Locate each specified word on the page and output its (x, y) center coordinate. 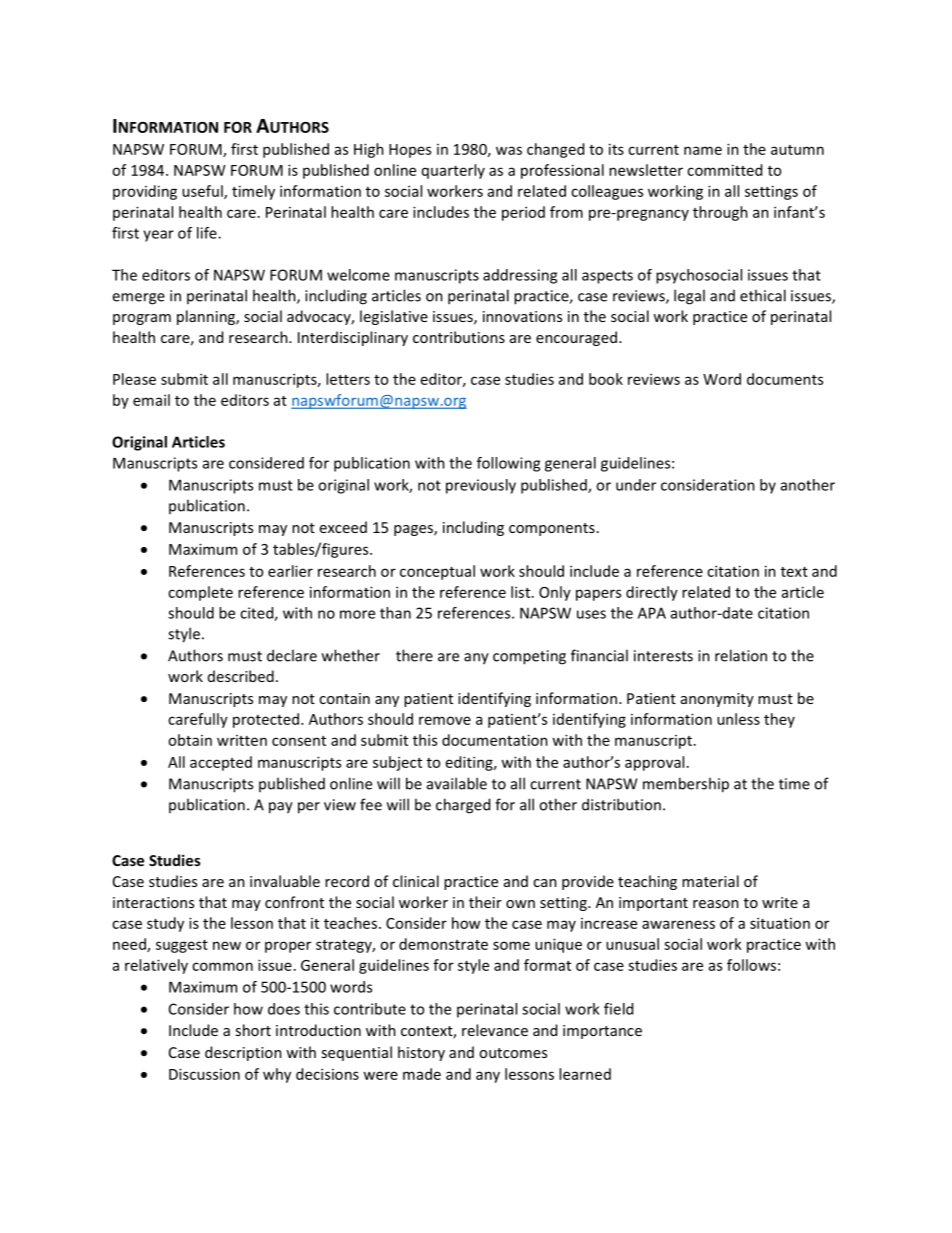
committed (724, 170)
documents (785, 379)
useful (203, 192)
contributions (459, 337)
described (241, 676)
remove (445, 720)
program (142, 319)
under (636, 485)
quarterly (453, 171)
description (243, 1053)
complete (200, 593)
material (710, 881)
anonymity (717, 700)
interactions (153, 902)
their (485, 902)
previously (481, 486)
